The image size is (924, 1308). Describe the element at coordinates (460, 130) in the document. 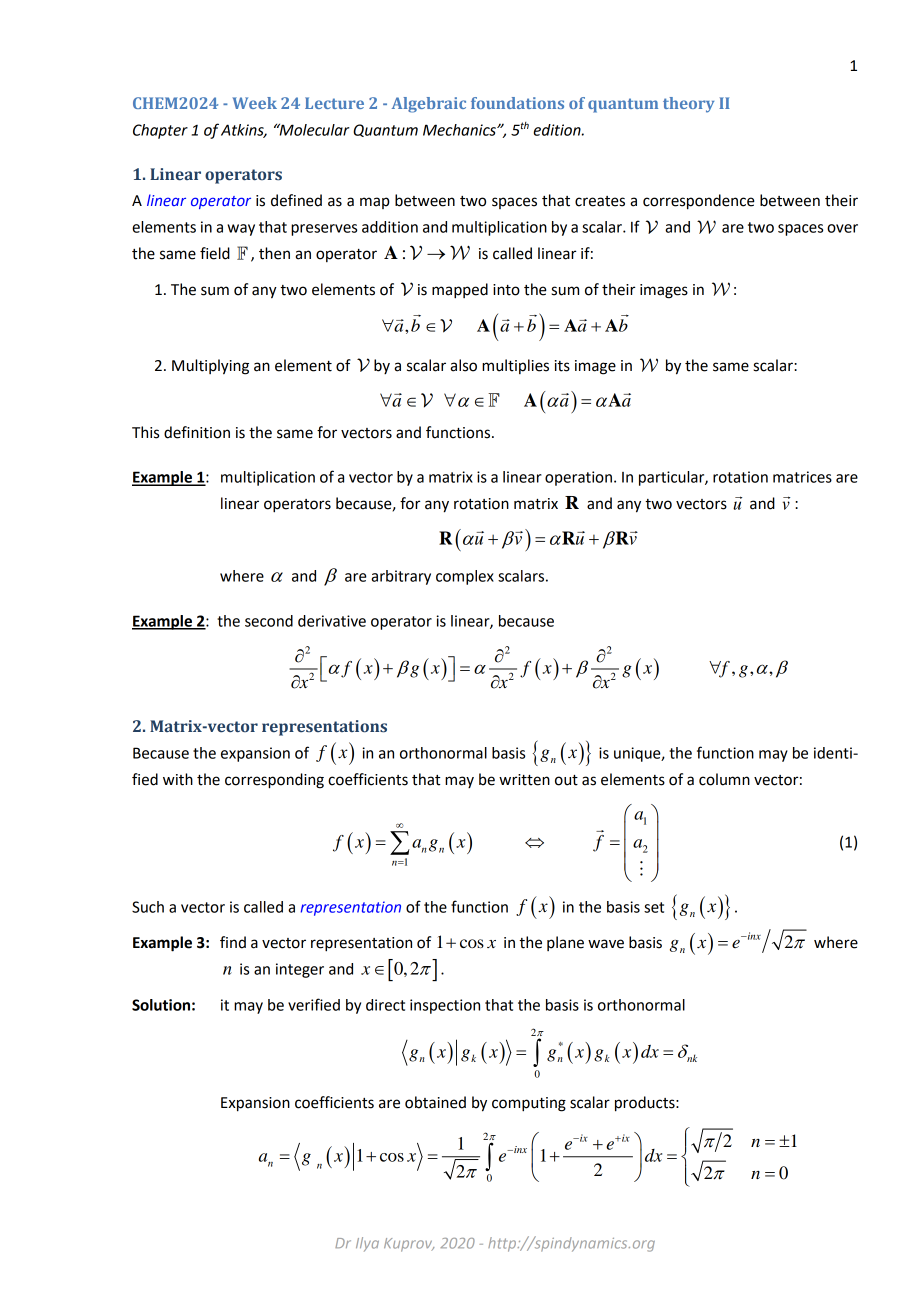

I see `Mechanics` at that location.
